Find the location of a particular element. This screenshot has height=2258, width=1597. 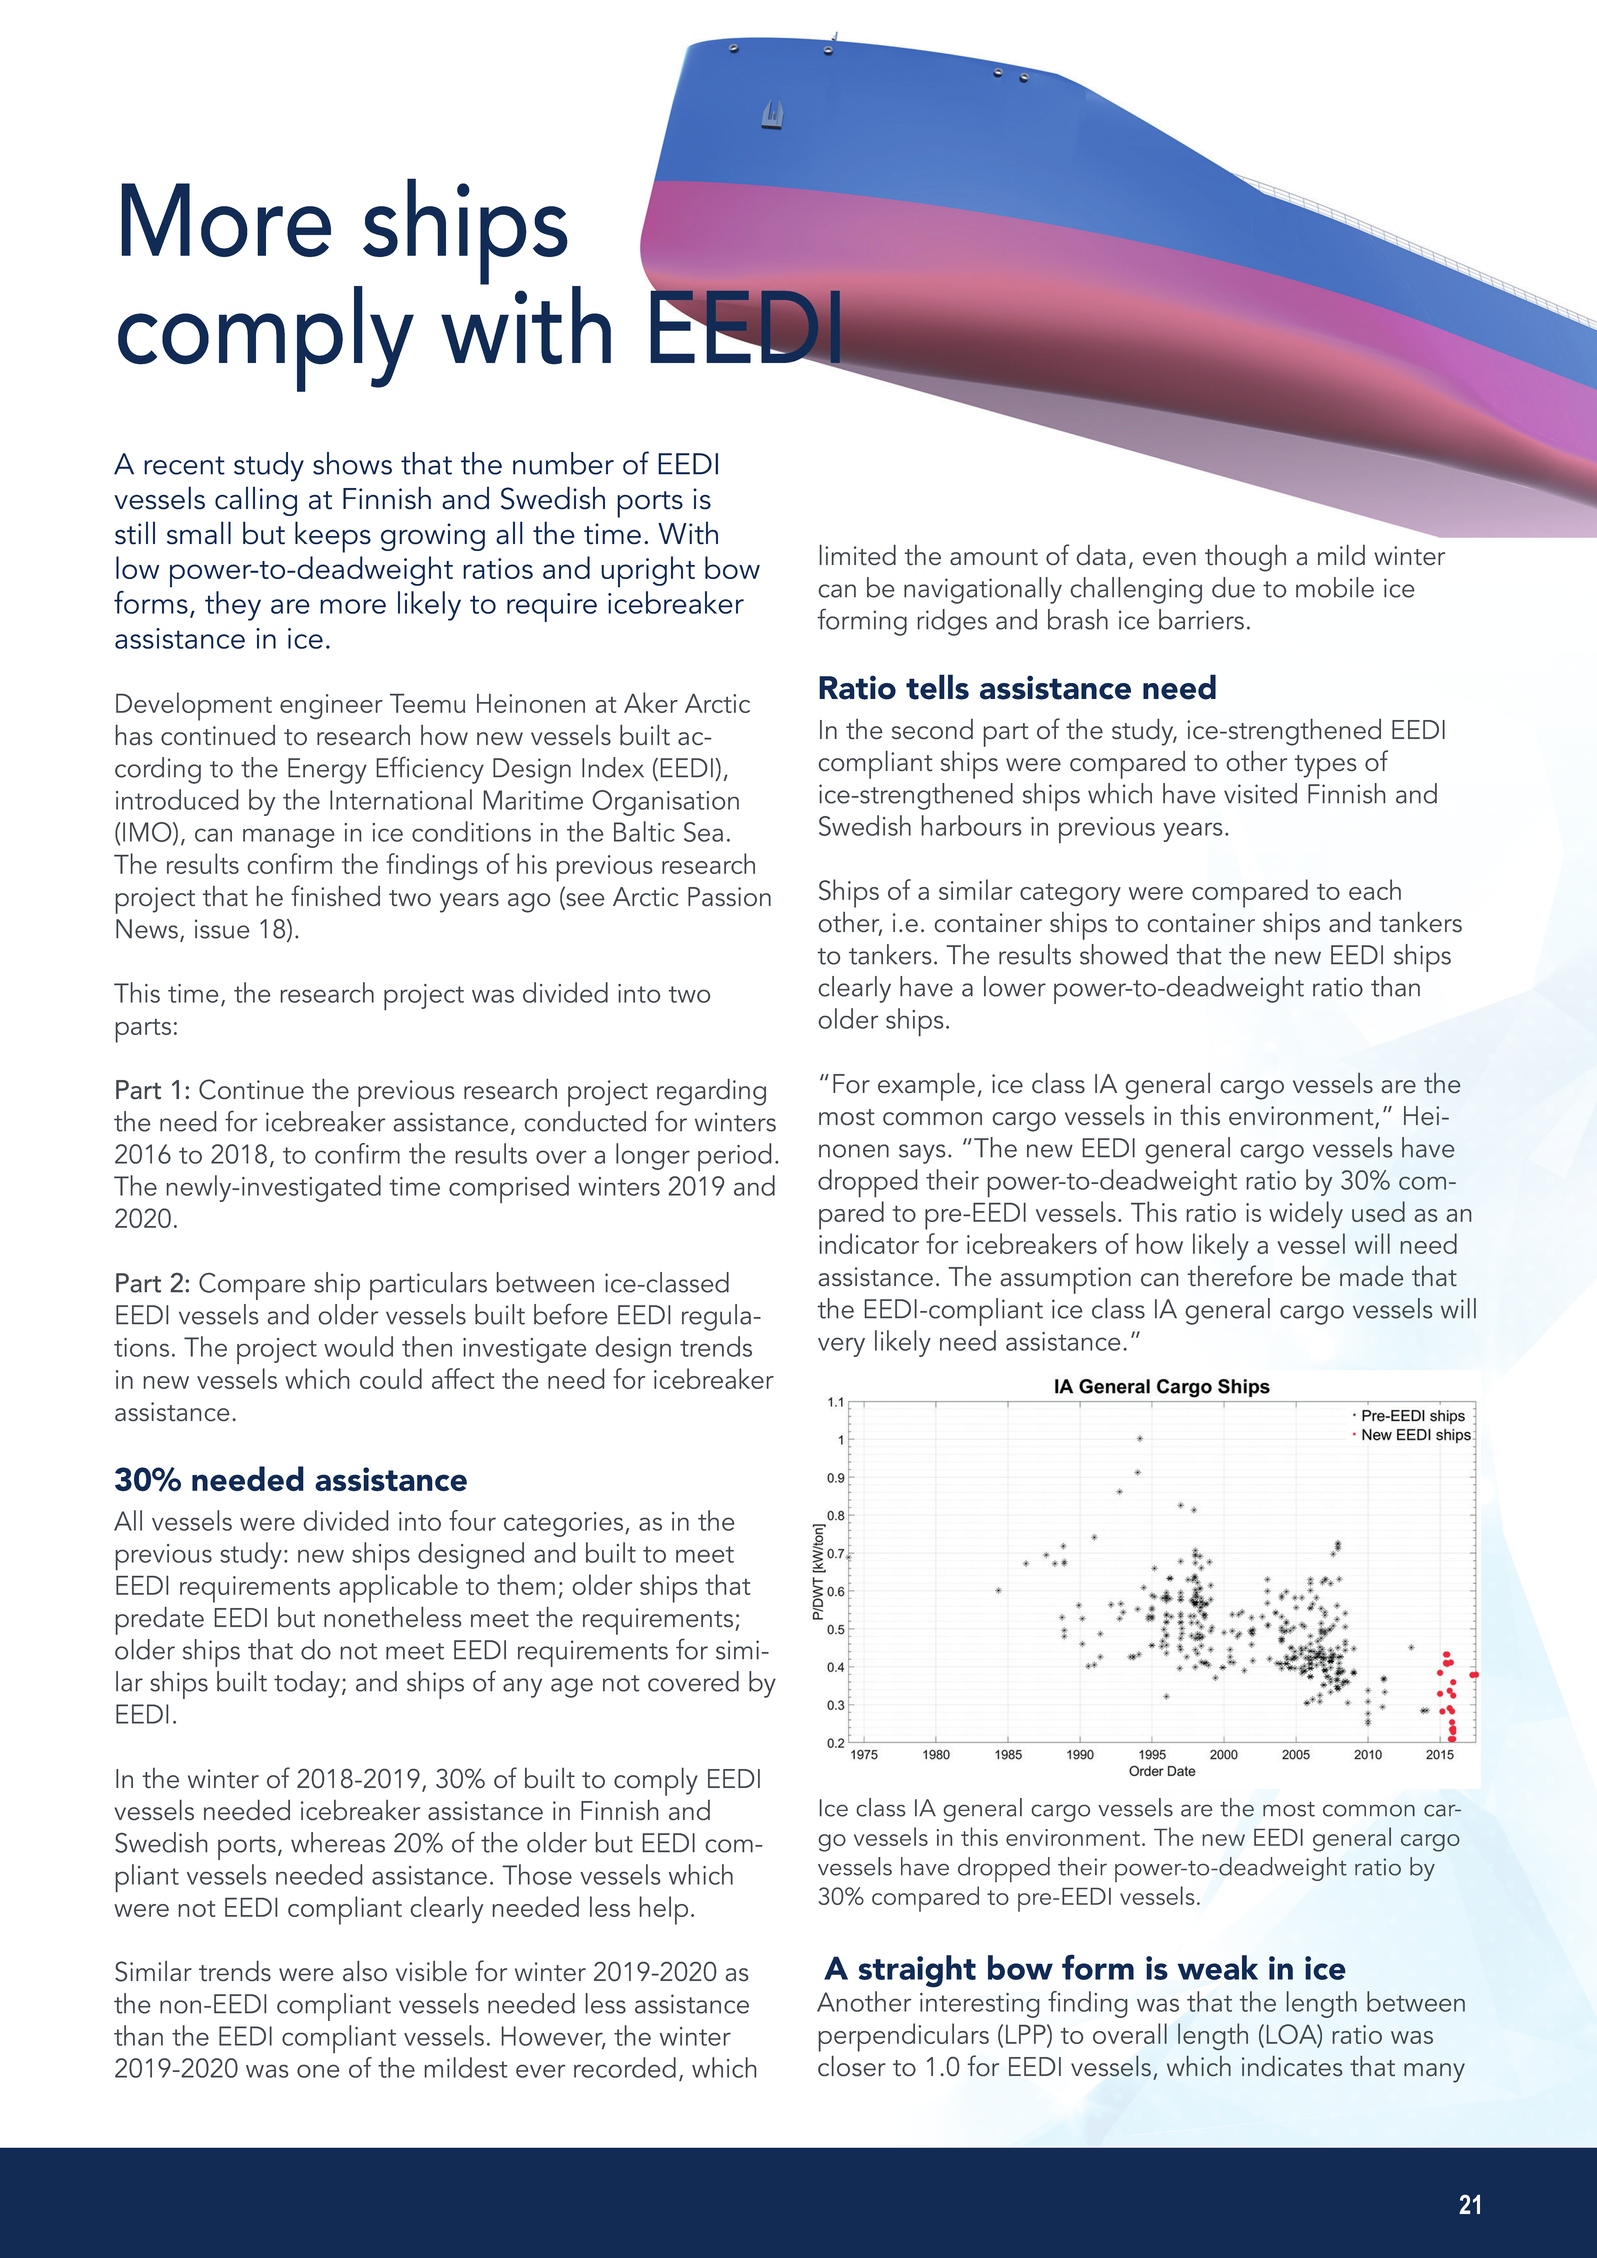

Passion is located at coordinates (729, 896).
